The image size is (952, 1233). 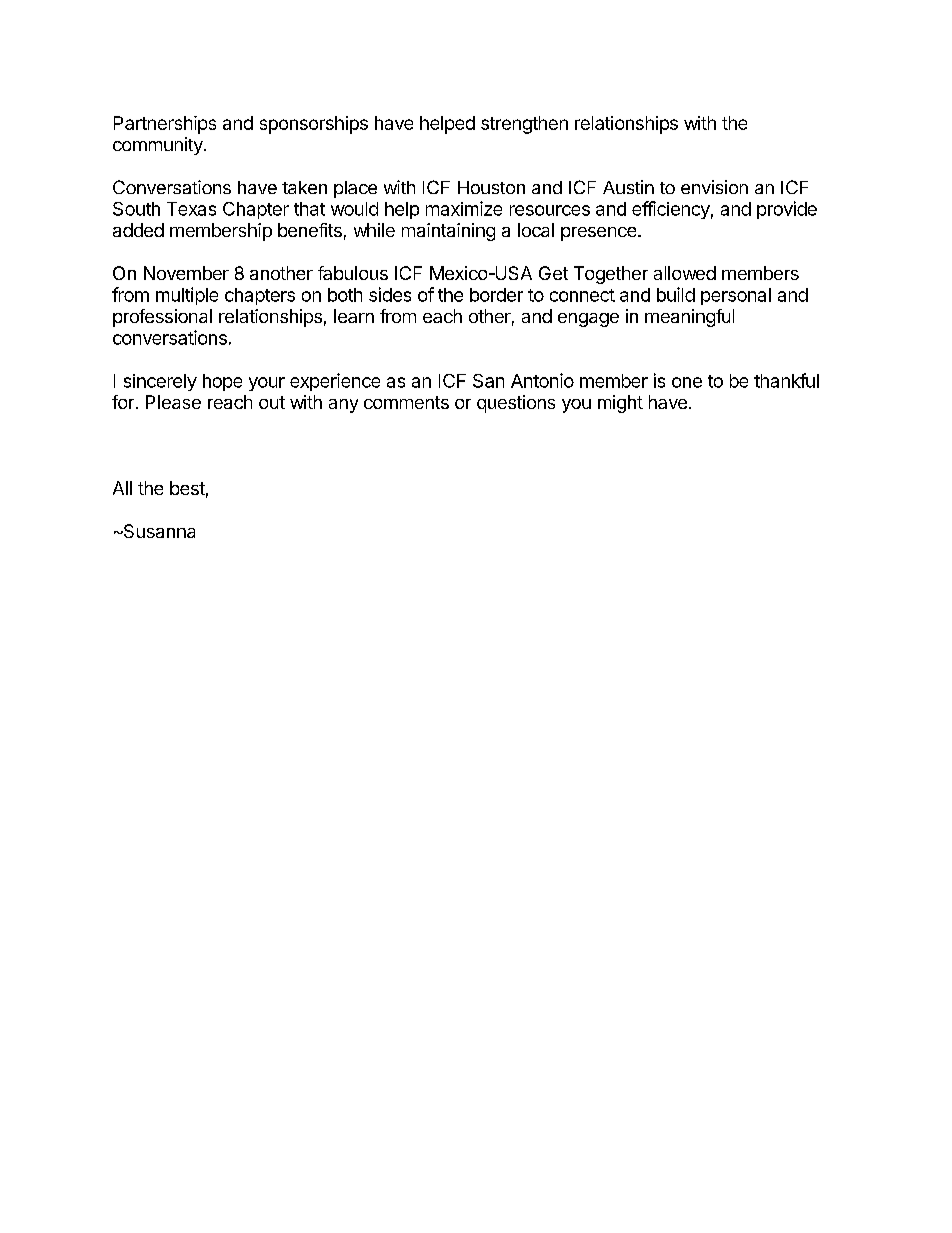 What do you see at coordinates (165, 125) in the image?
I see `Partnerships` at bounding box center [165, 125].
